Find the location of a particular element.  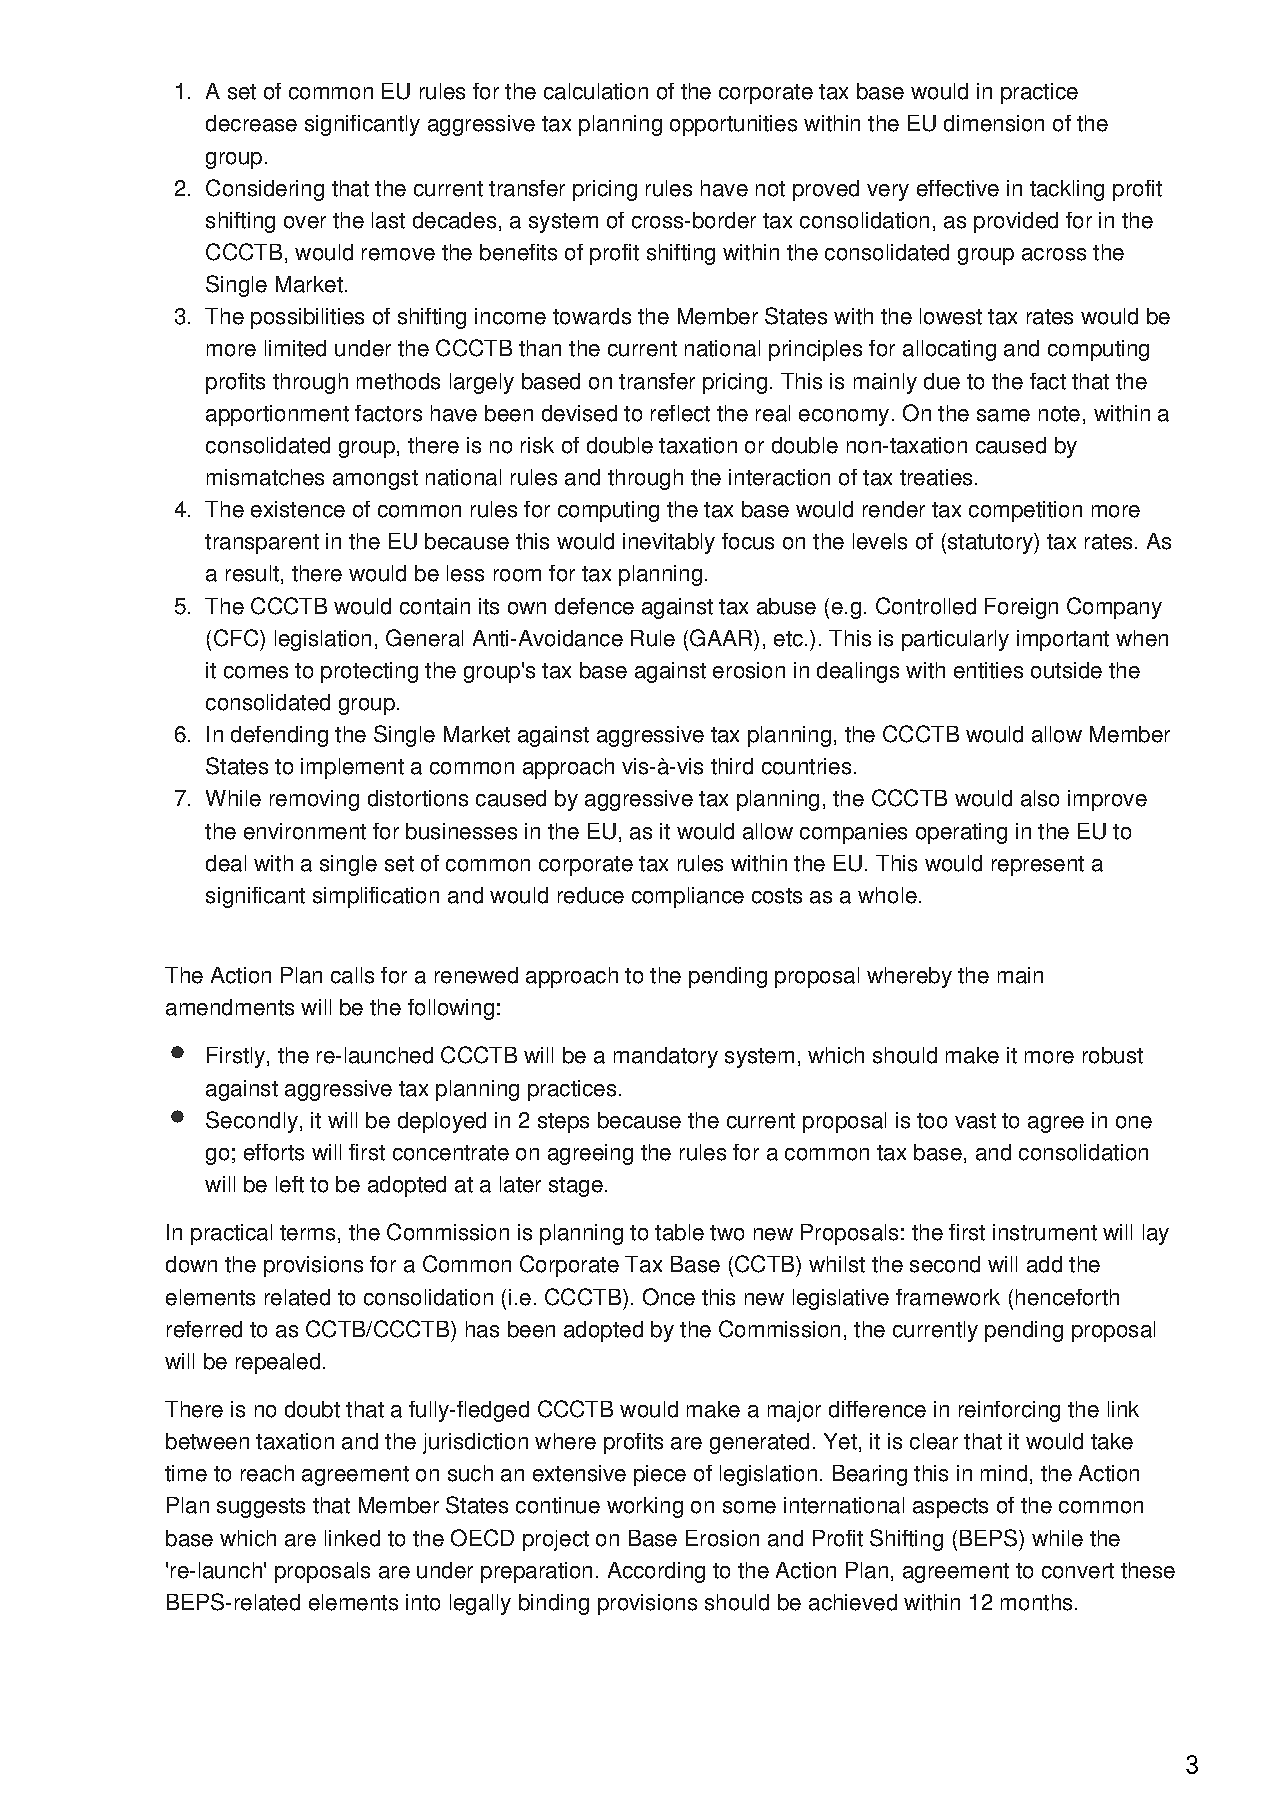

According is located at coordinates (656, 1572).
